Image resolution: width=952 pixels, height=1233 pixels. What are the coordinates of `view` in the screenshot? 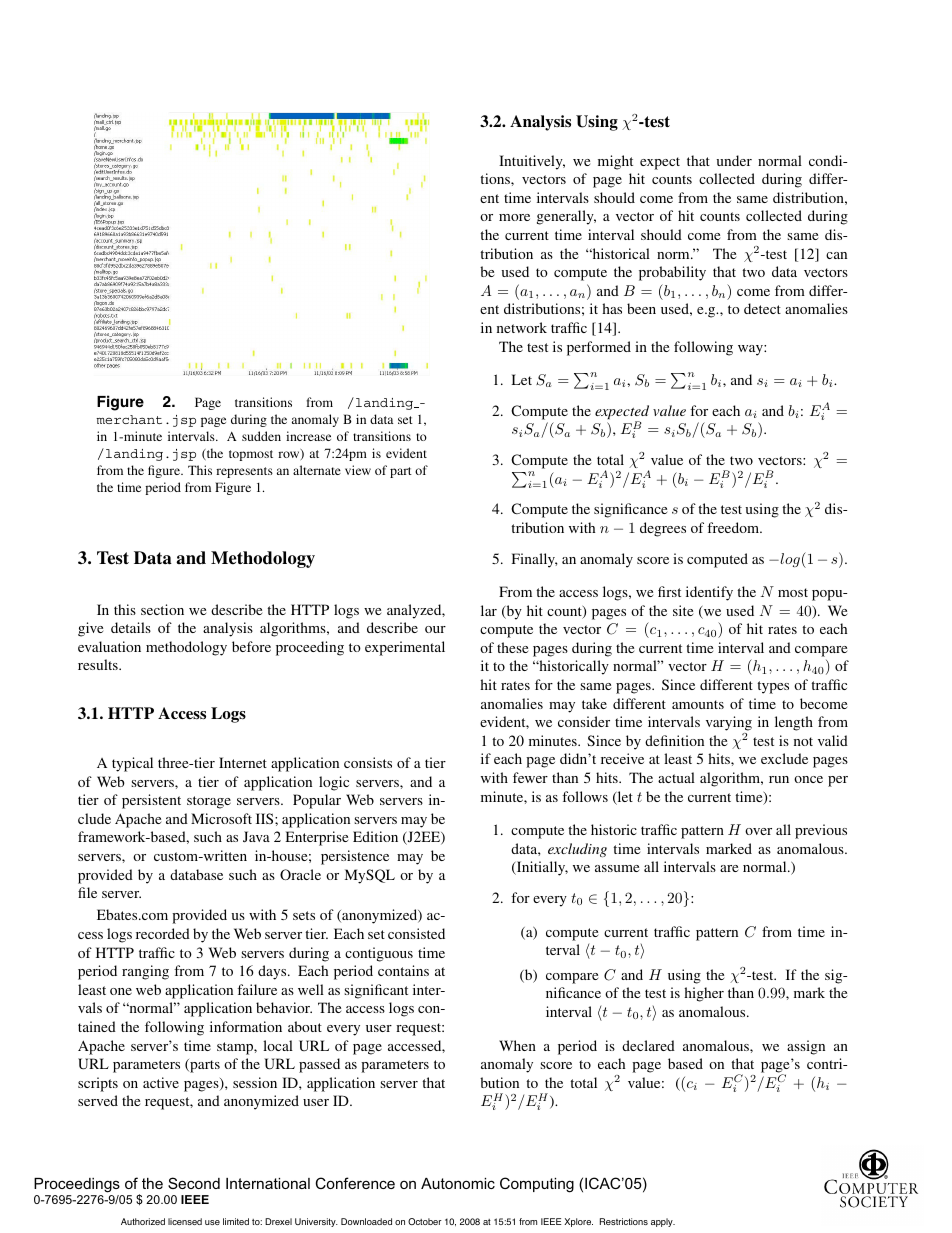 It's located at (358, 470).
